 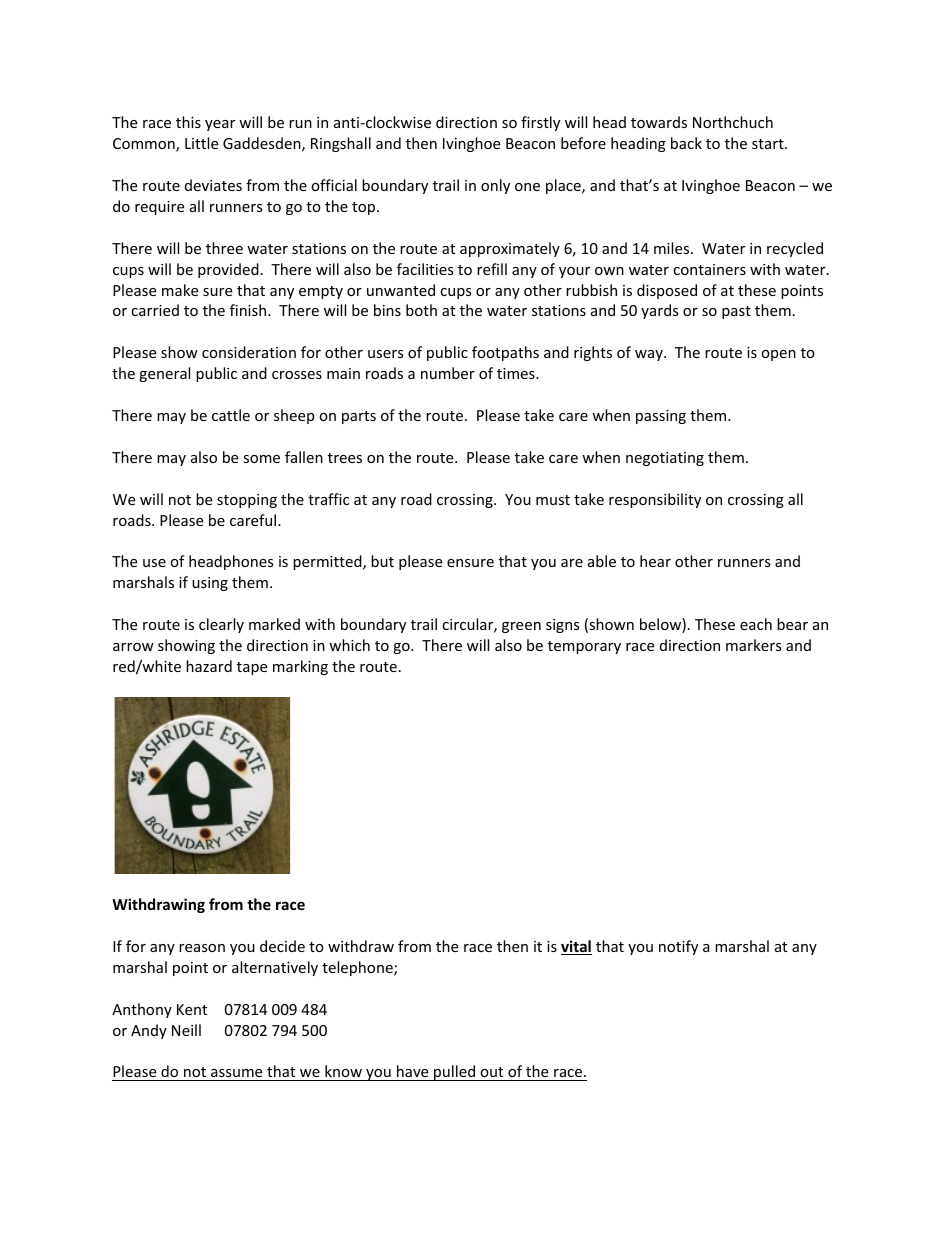 What do you see at coordinates (686, 143) in the image?
I see `back` at bounding box center [686, 143].
